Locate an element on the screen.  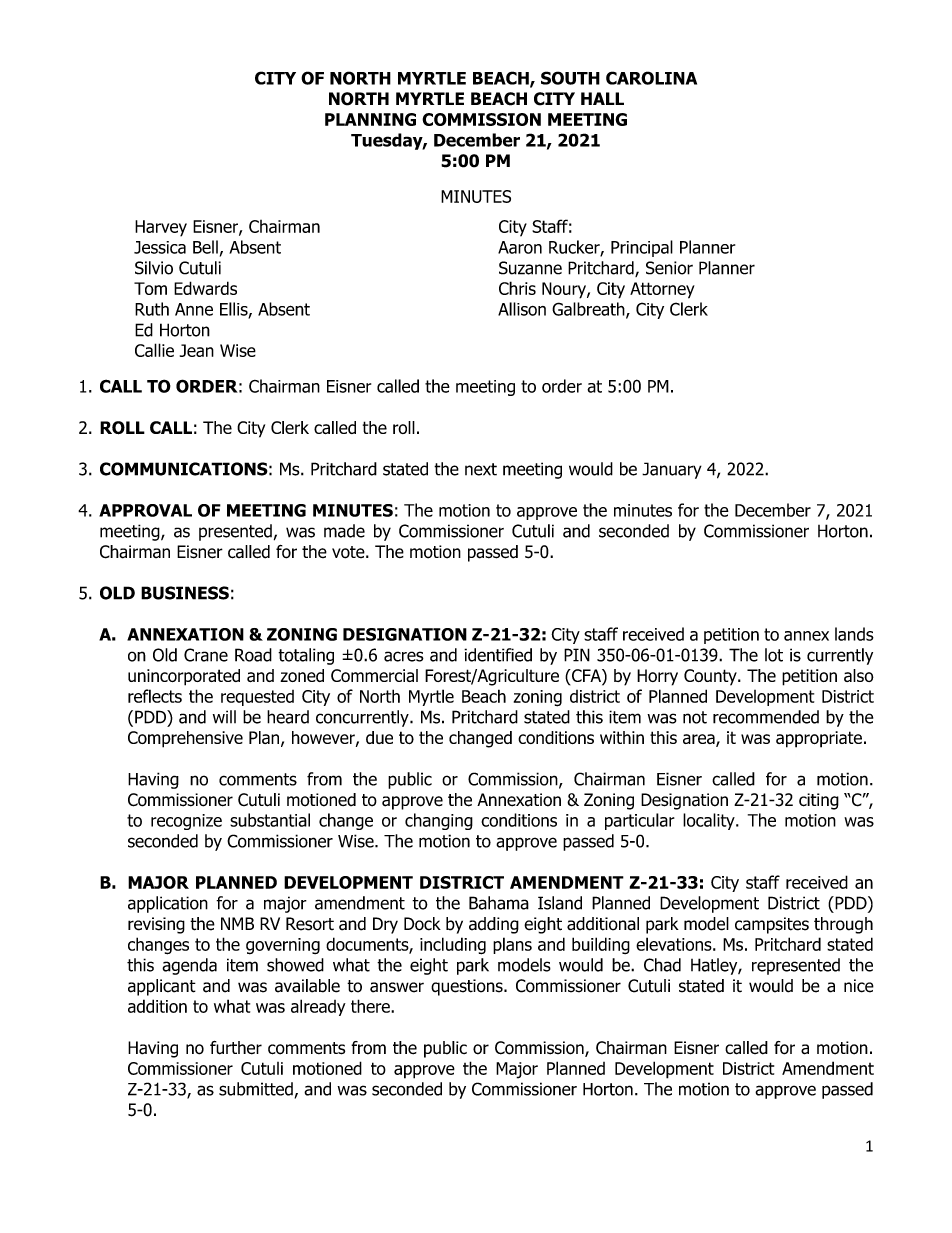
CAROLINA is located at coordinates (651, 78).
